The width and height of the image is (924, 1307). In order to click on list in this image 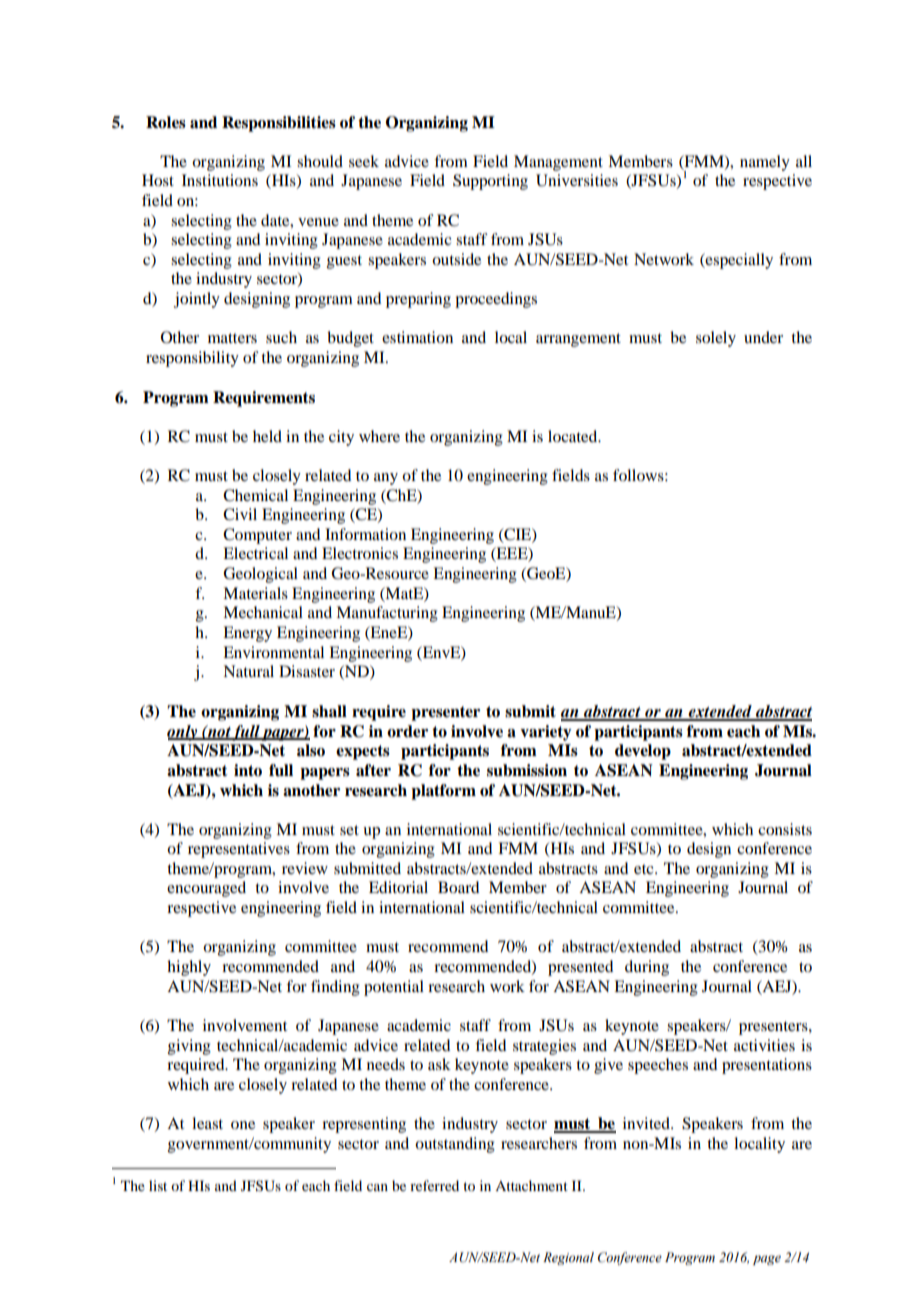, I will do `click(158, 1185)`.
